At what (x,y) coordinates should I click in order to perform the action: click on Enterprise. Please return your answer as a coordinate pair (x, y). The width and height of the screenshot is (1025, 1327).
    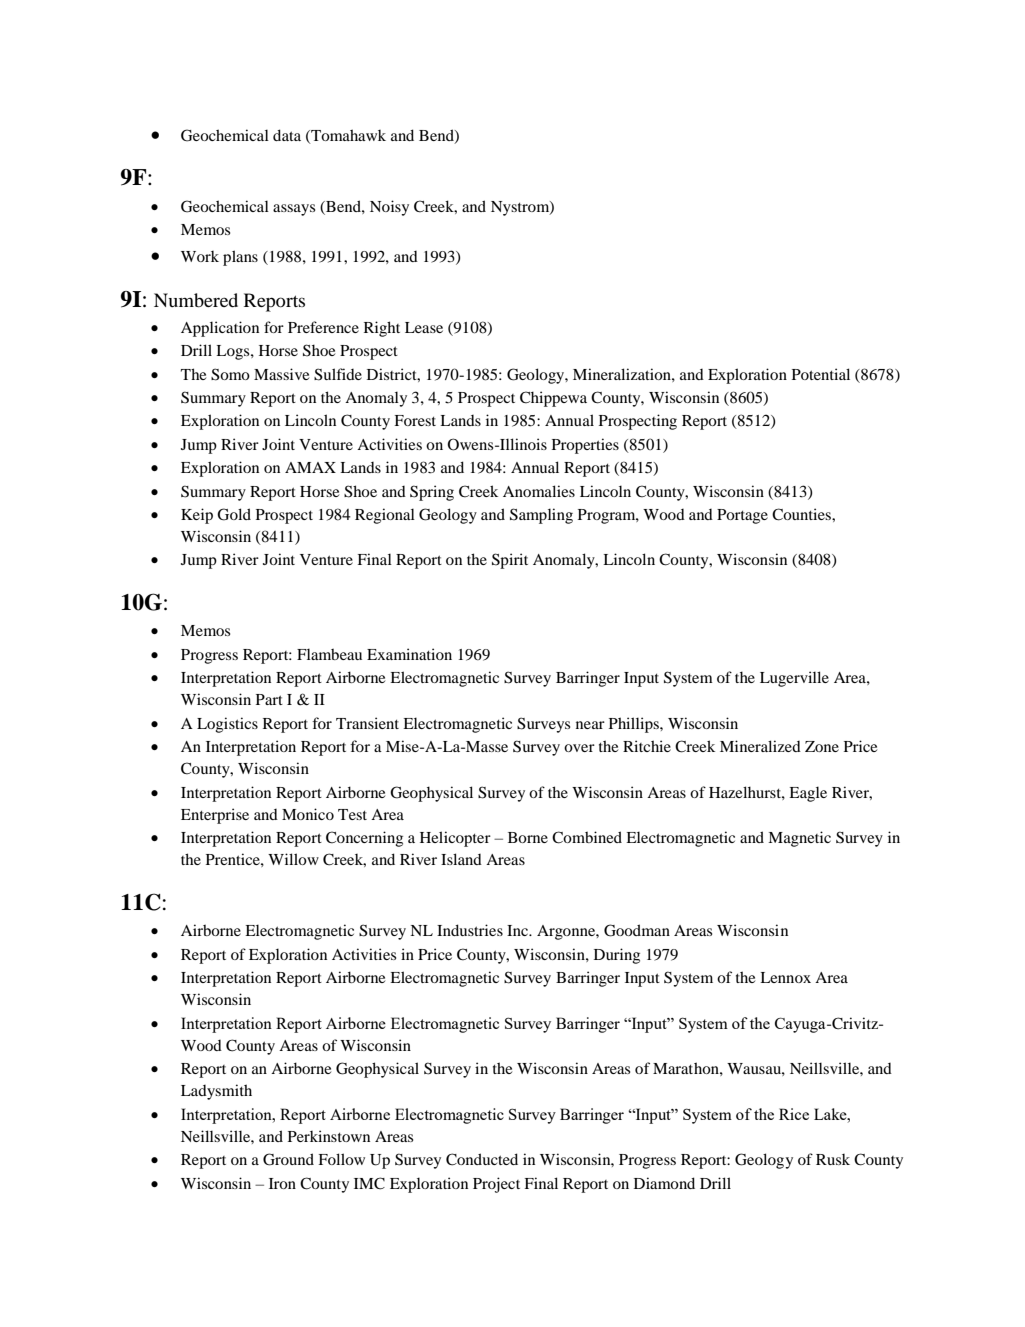
    Looking at the image, I should click on (215, 816).
